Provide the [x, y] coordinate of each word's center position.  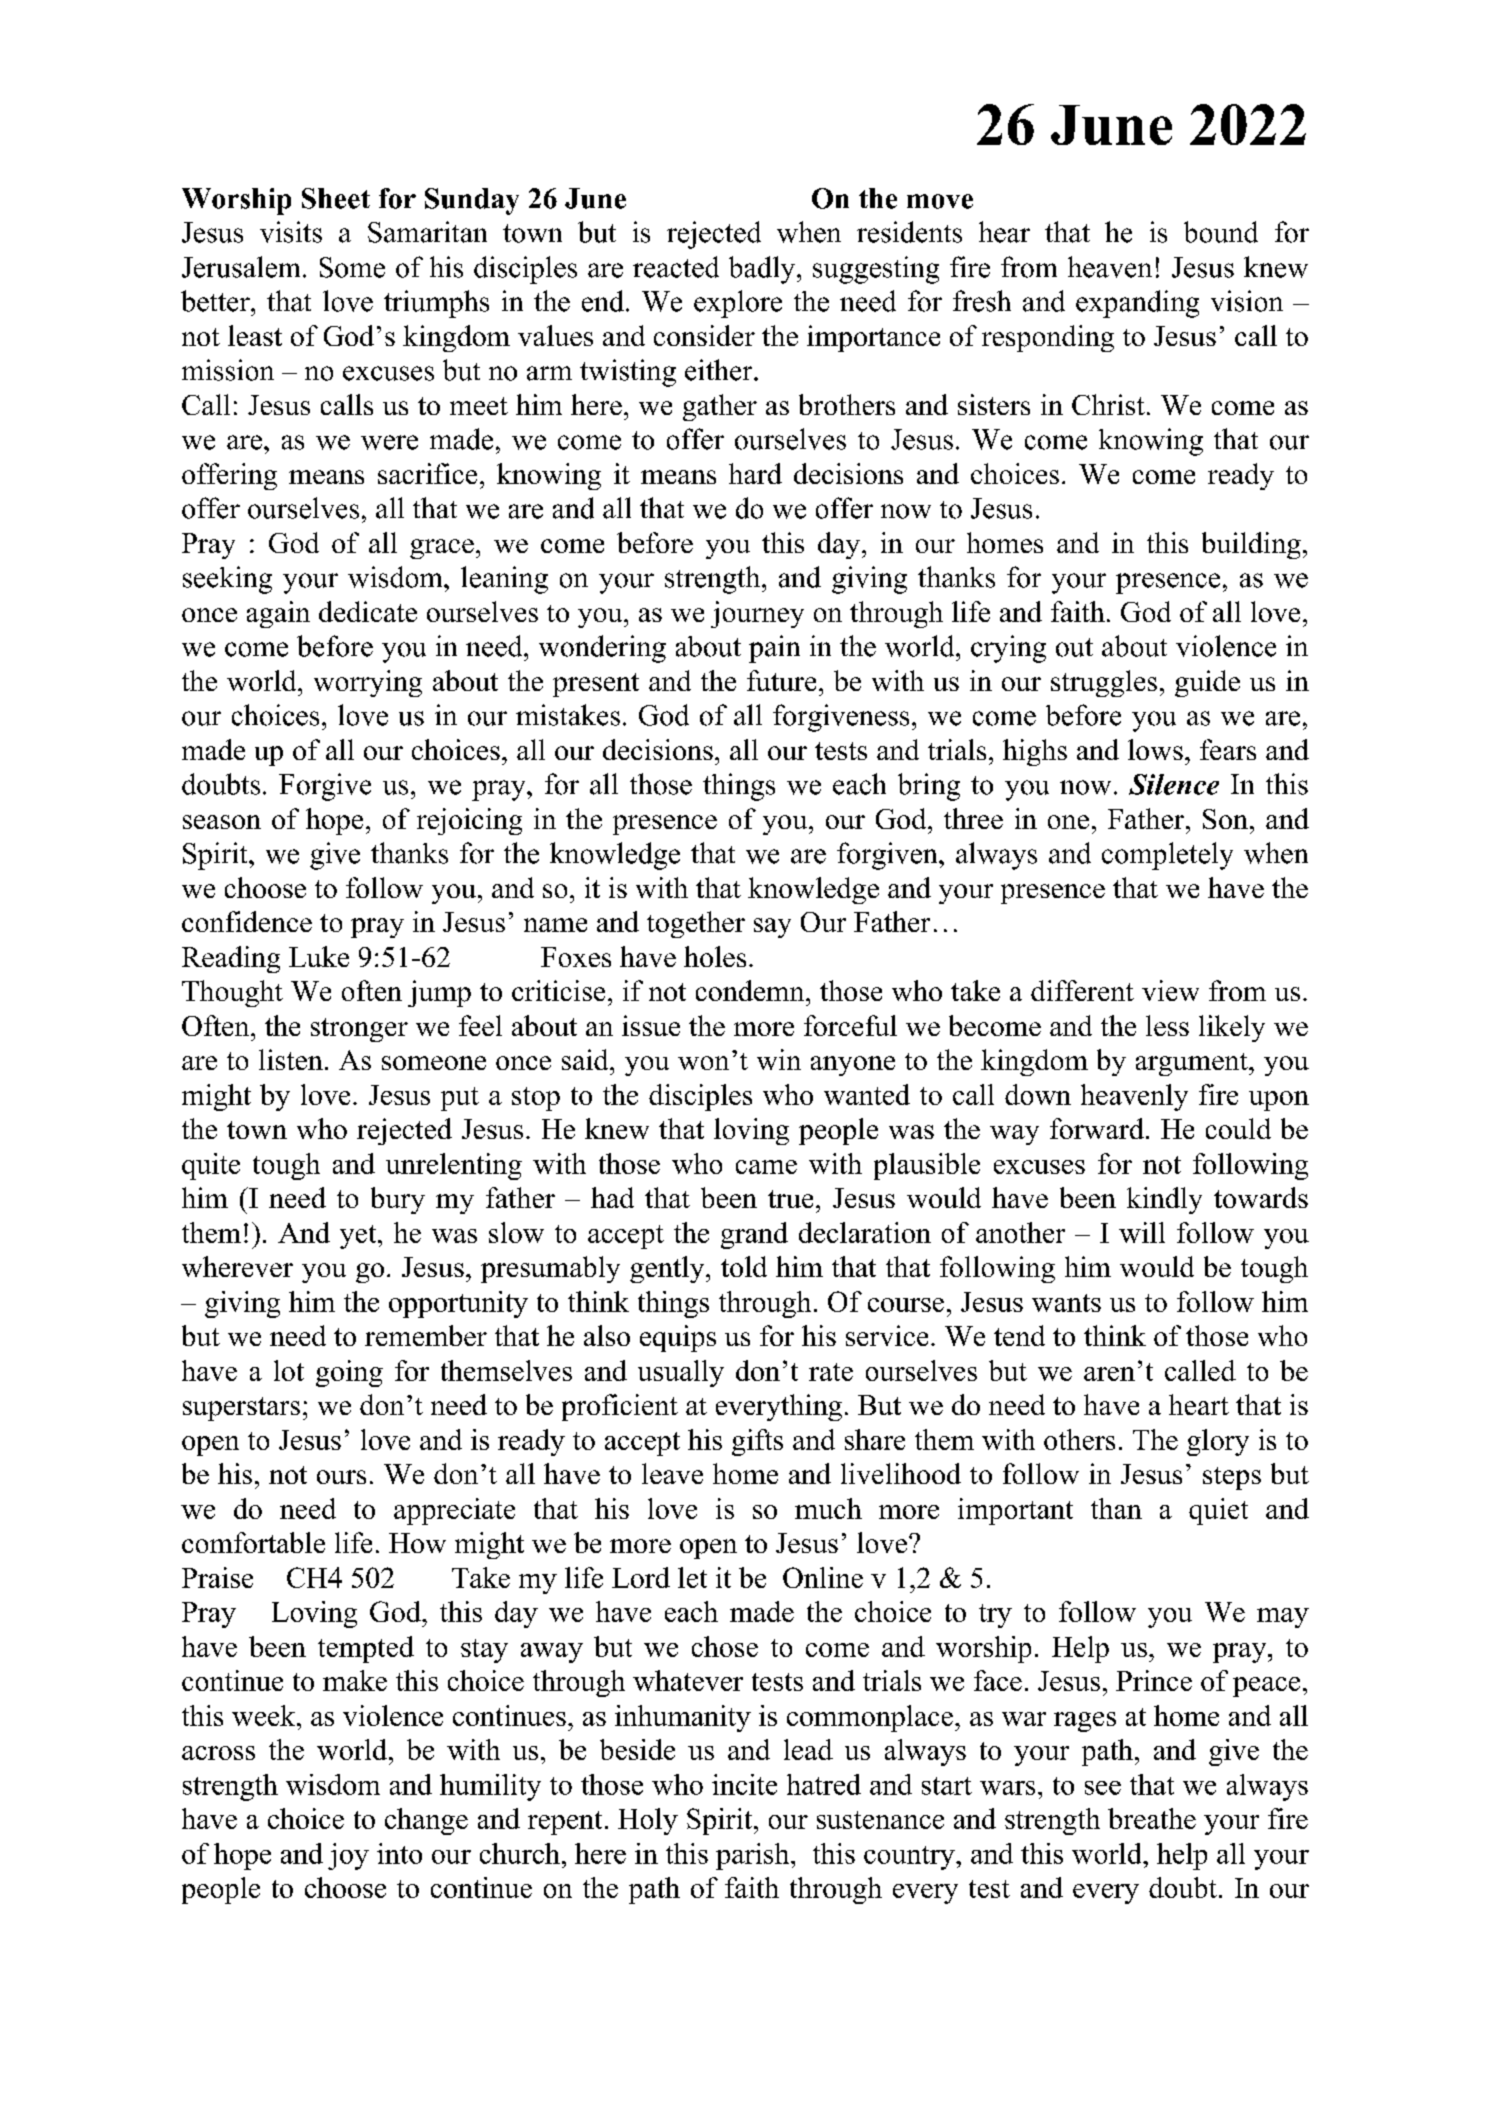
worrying [368, 683]
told [744, 1266]
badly [762, 270]
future [781, 680]
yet [359, 1237]
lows [1155, 749]
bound [1221, 232]
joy [348, 1856]
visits [291, 232]
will [1142, 1232]
